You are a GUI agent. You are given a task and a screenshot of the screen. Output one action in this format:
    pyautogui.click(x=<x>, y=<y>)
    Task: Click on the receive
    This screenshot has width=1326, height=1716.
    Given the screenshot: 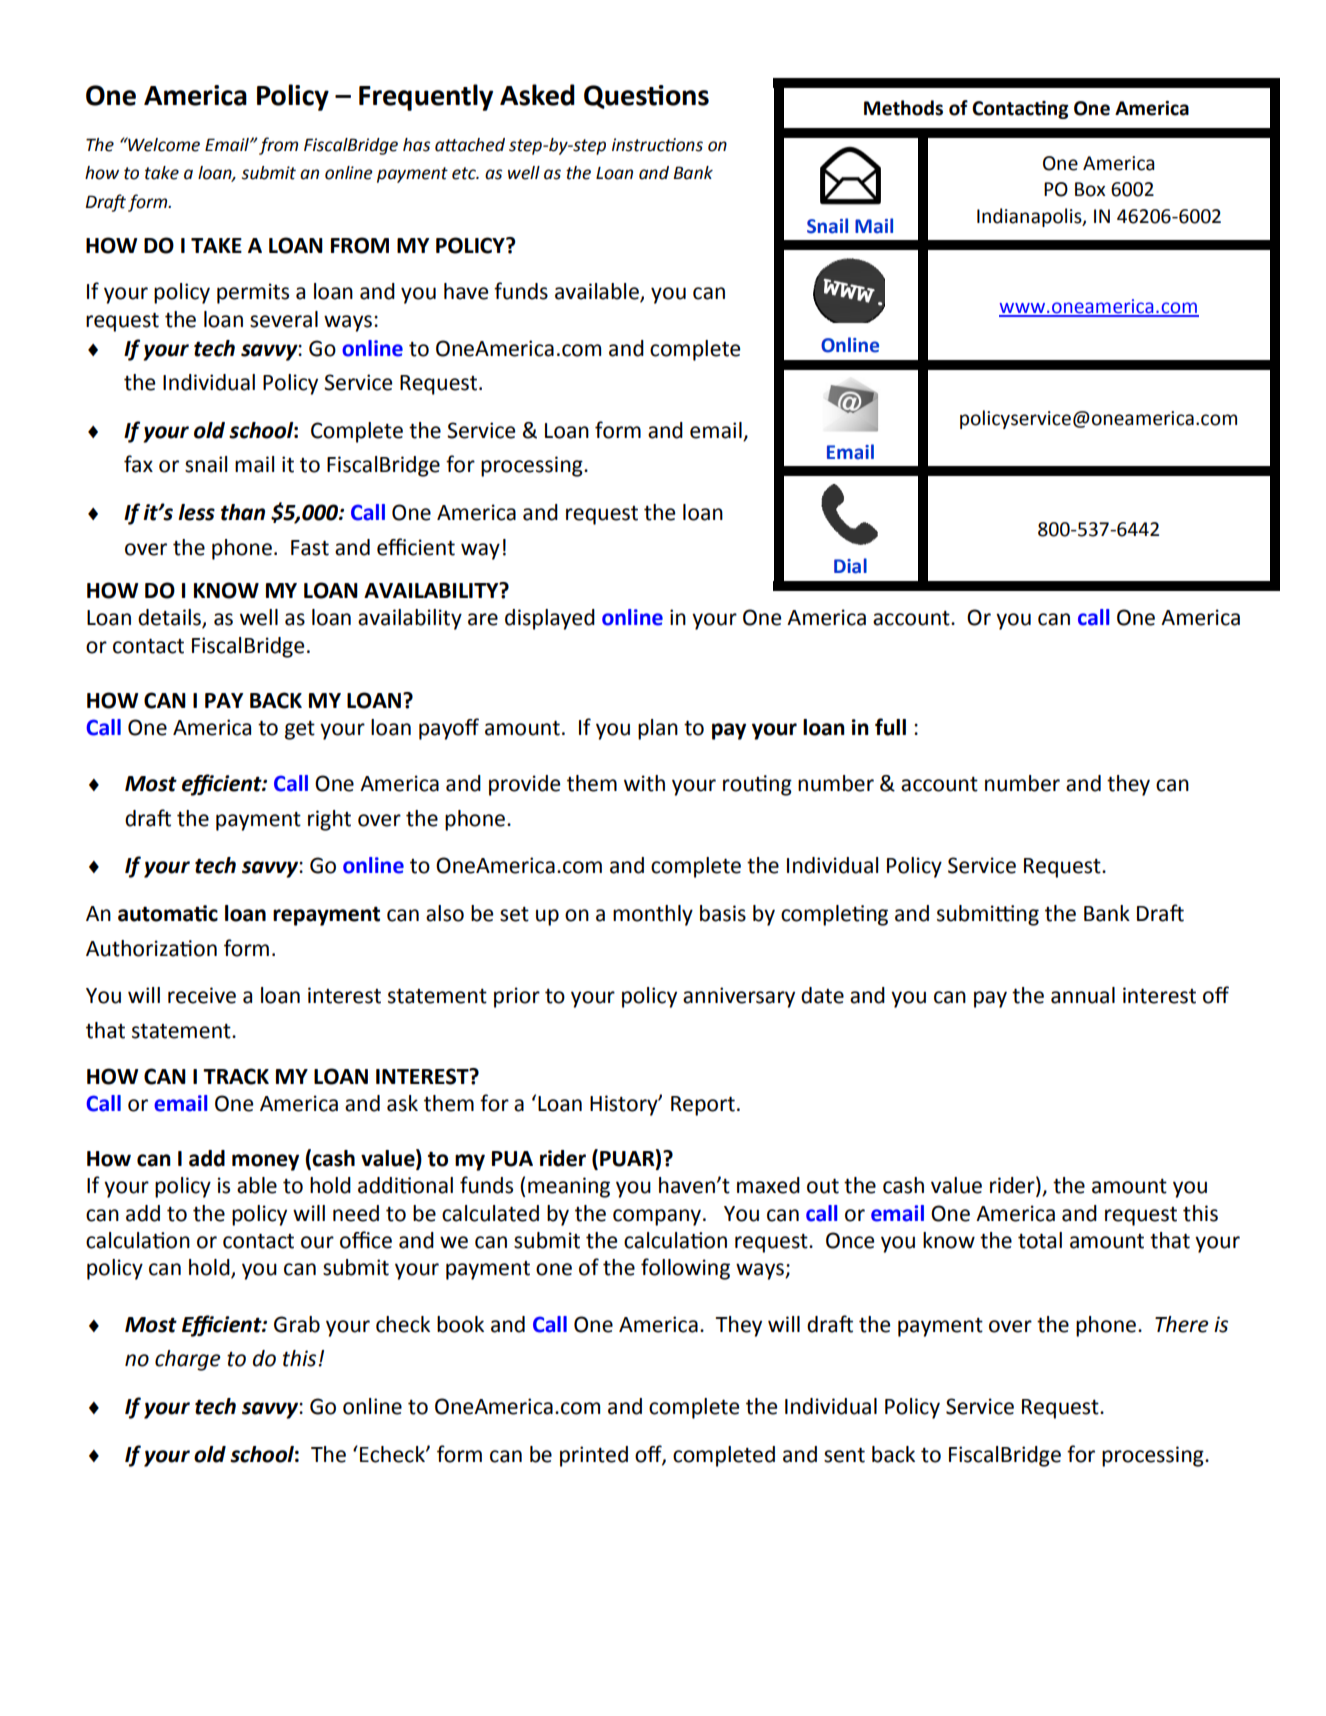 What is the action you would take?
    pyautogui.click(x=202, y=995)
